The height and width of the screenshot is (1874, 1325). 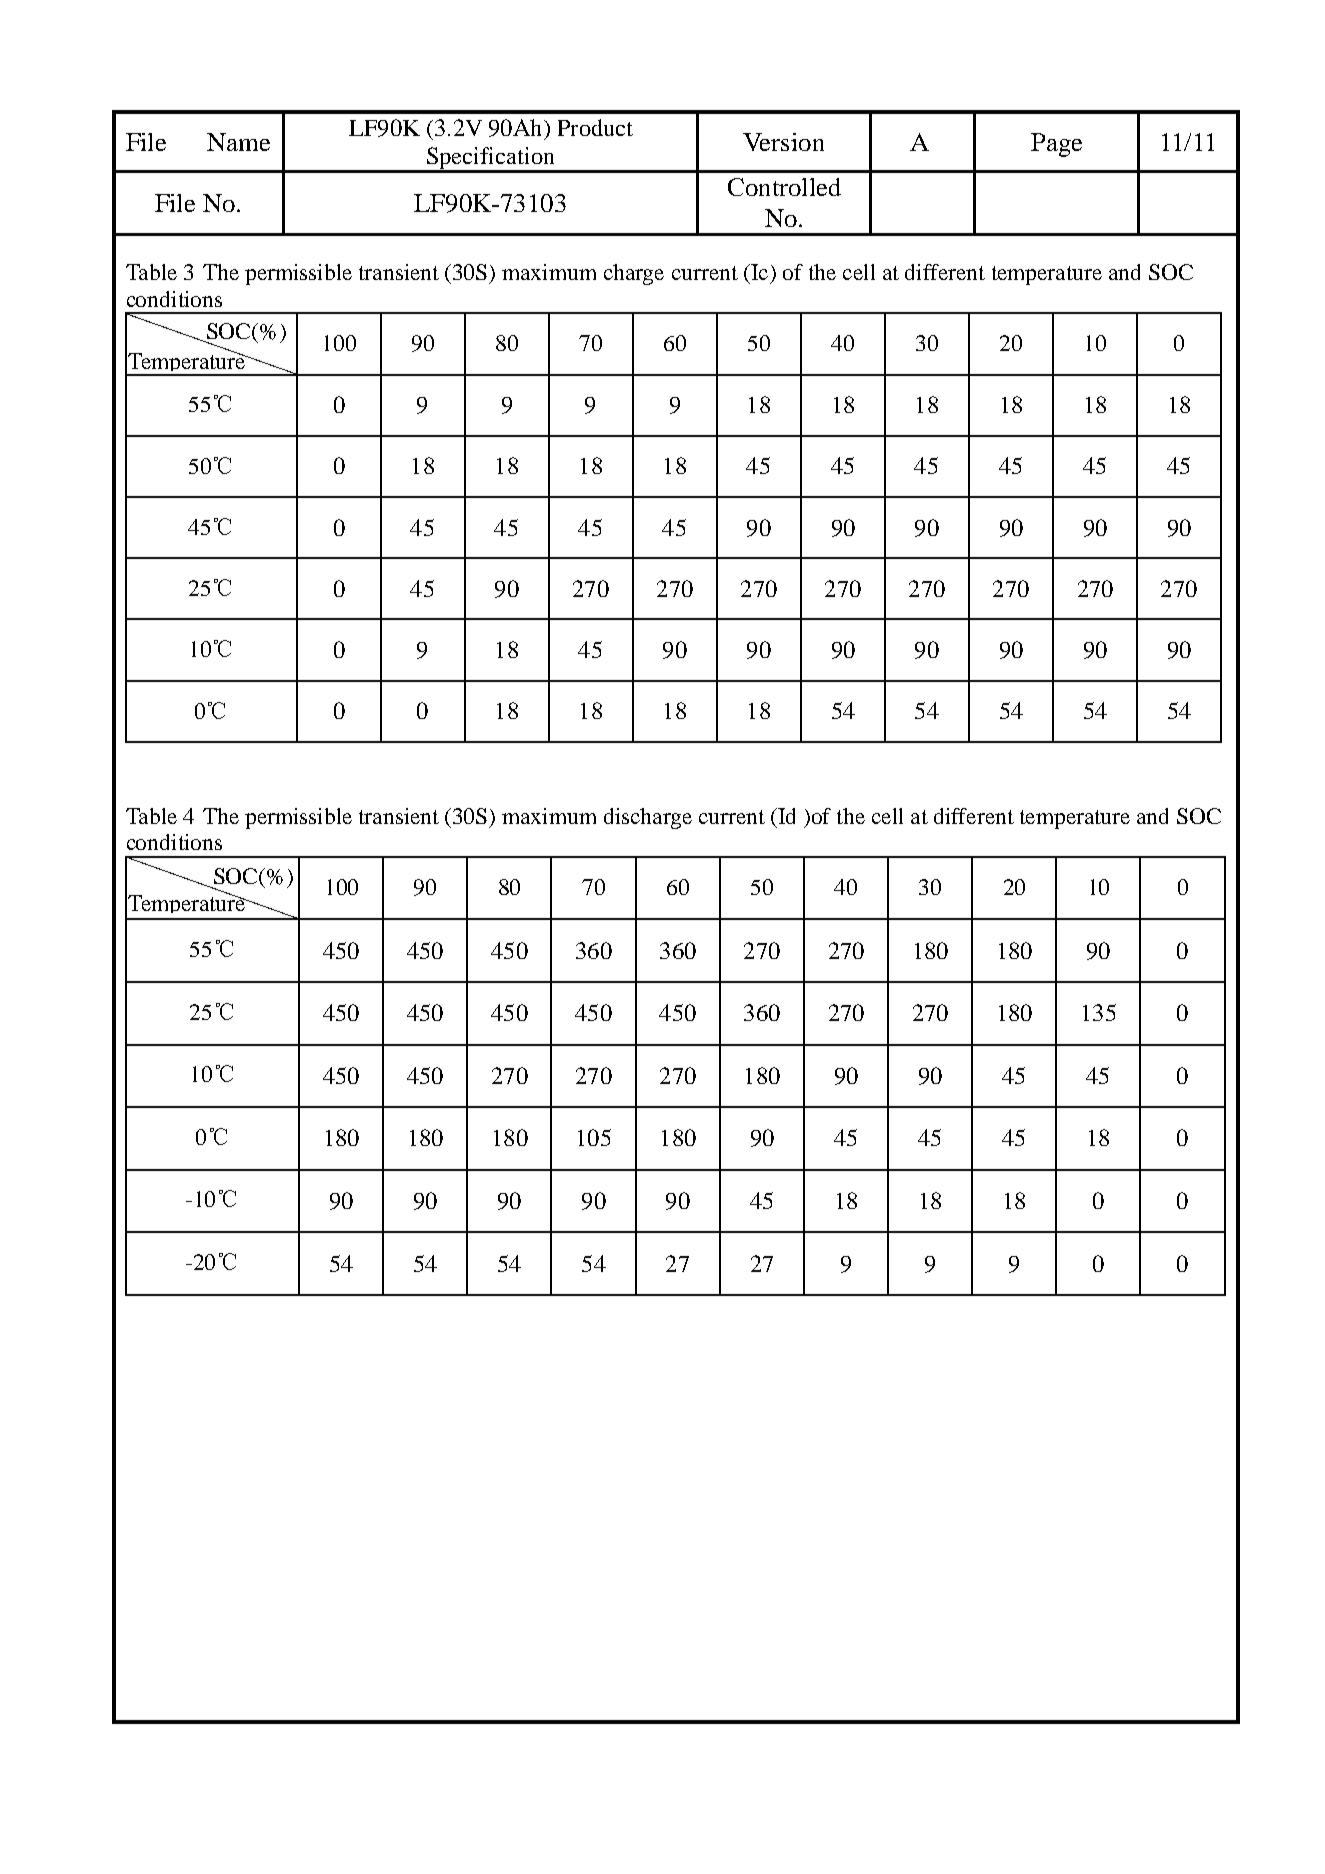 What do you see at coordinates (595, 127) in the screenshot?
I see `Product` at bounding box center [595, 127].
